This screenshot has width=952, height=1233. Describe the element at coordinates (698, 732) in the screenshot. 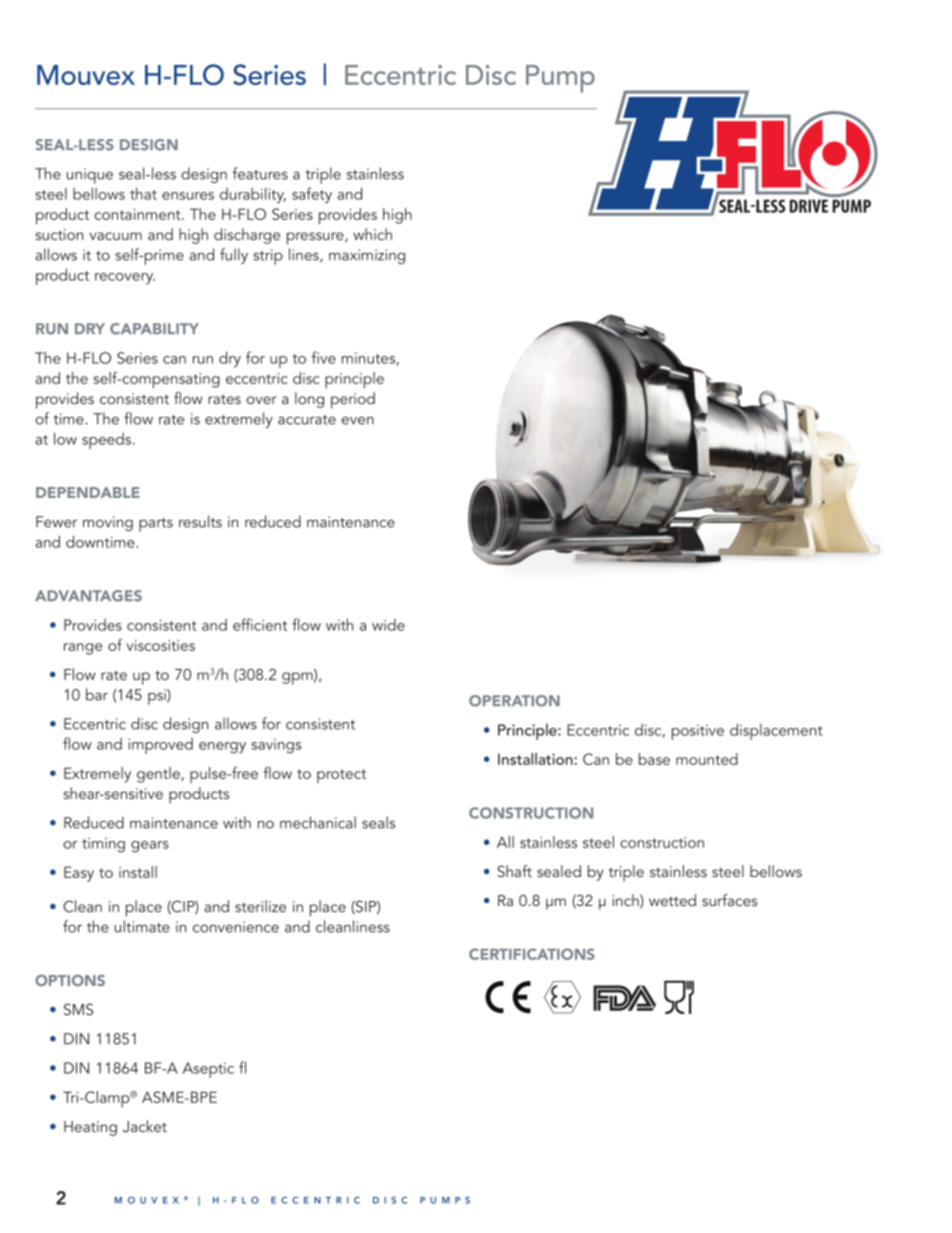

I see `positive` at that location.
